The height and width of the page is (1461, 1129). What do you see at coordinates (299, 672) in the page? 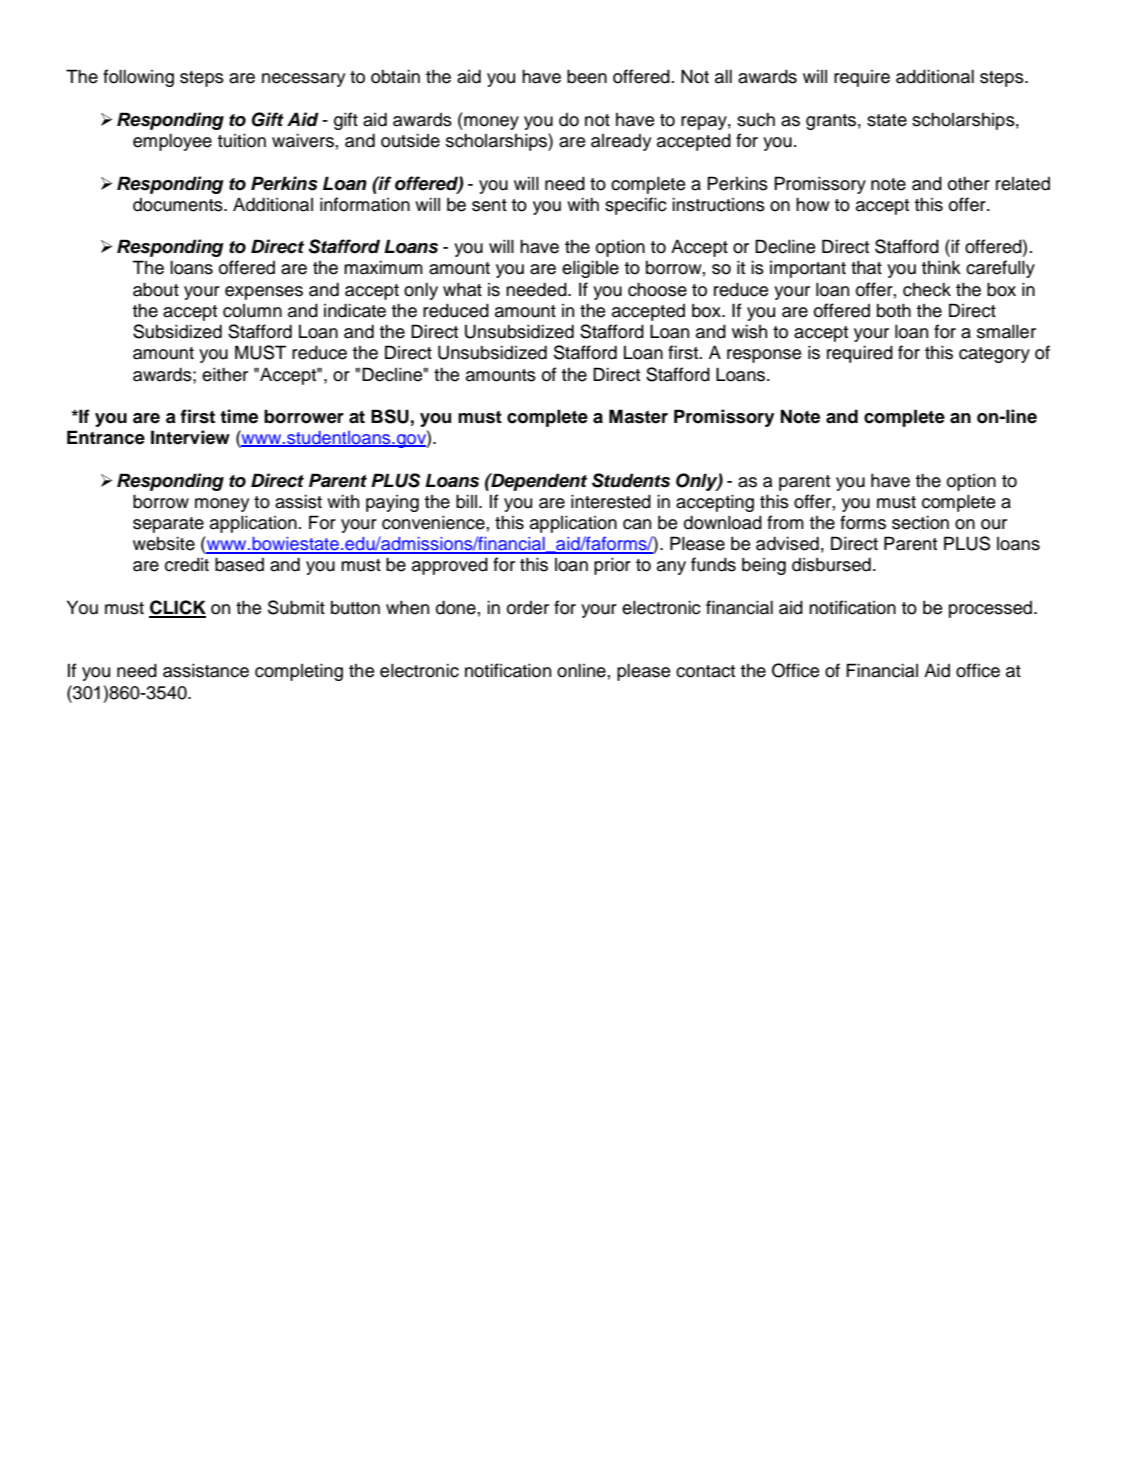
I see `completing` at bounding box center [299, 672].
